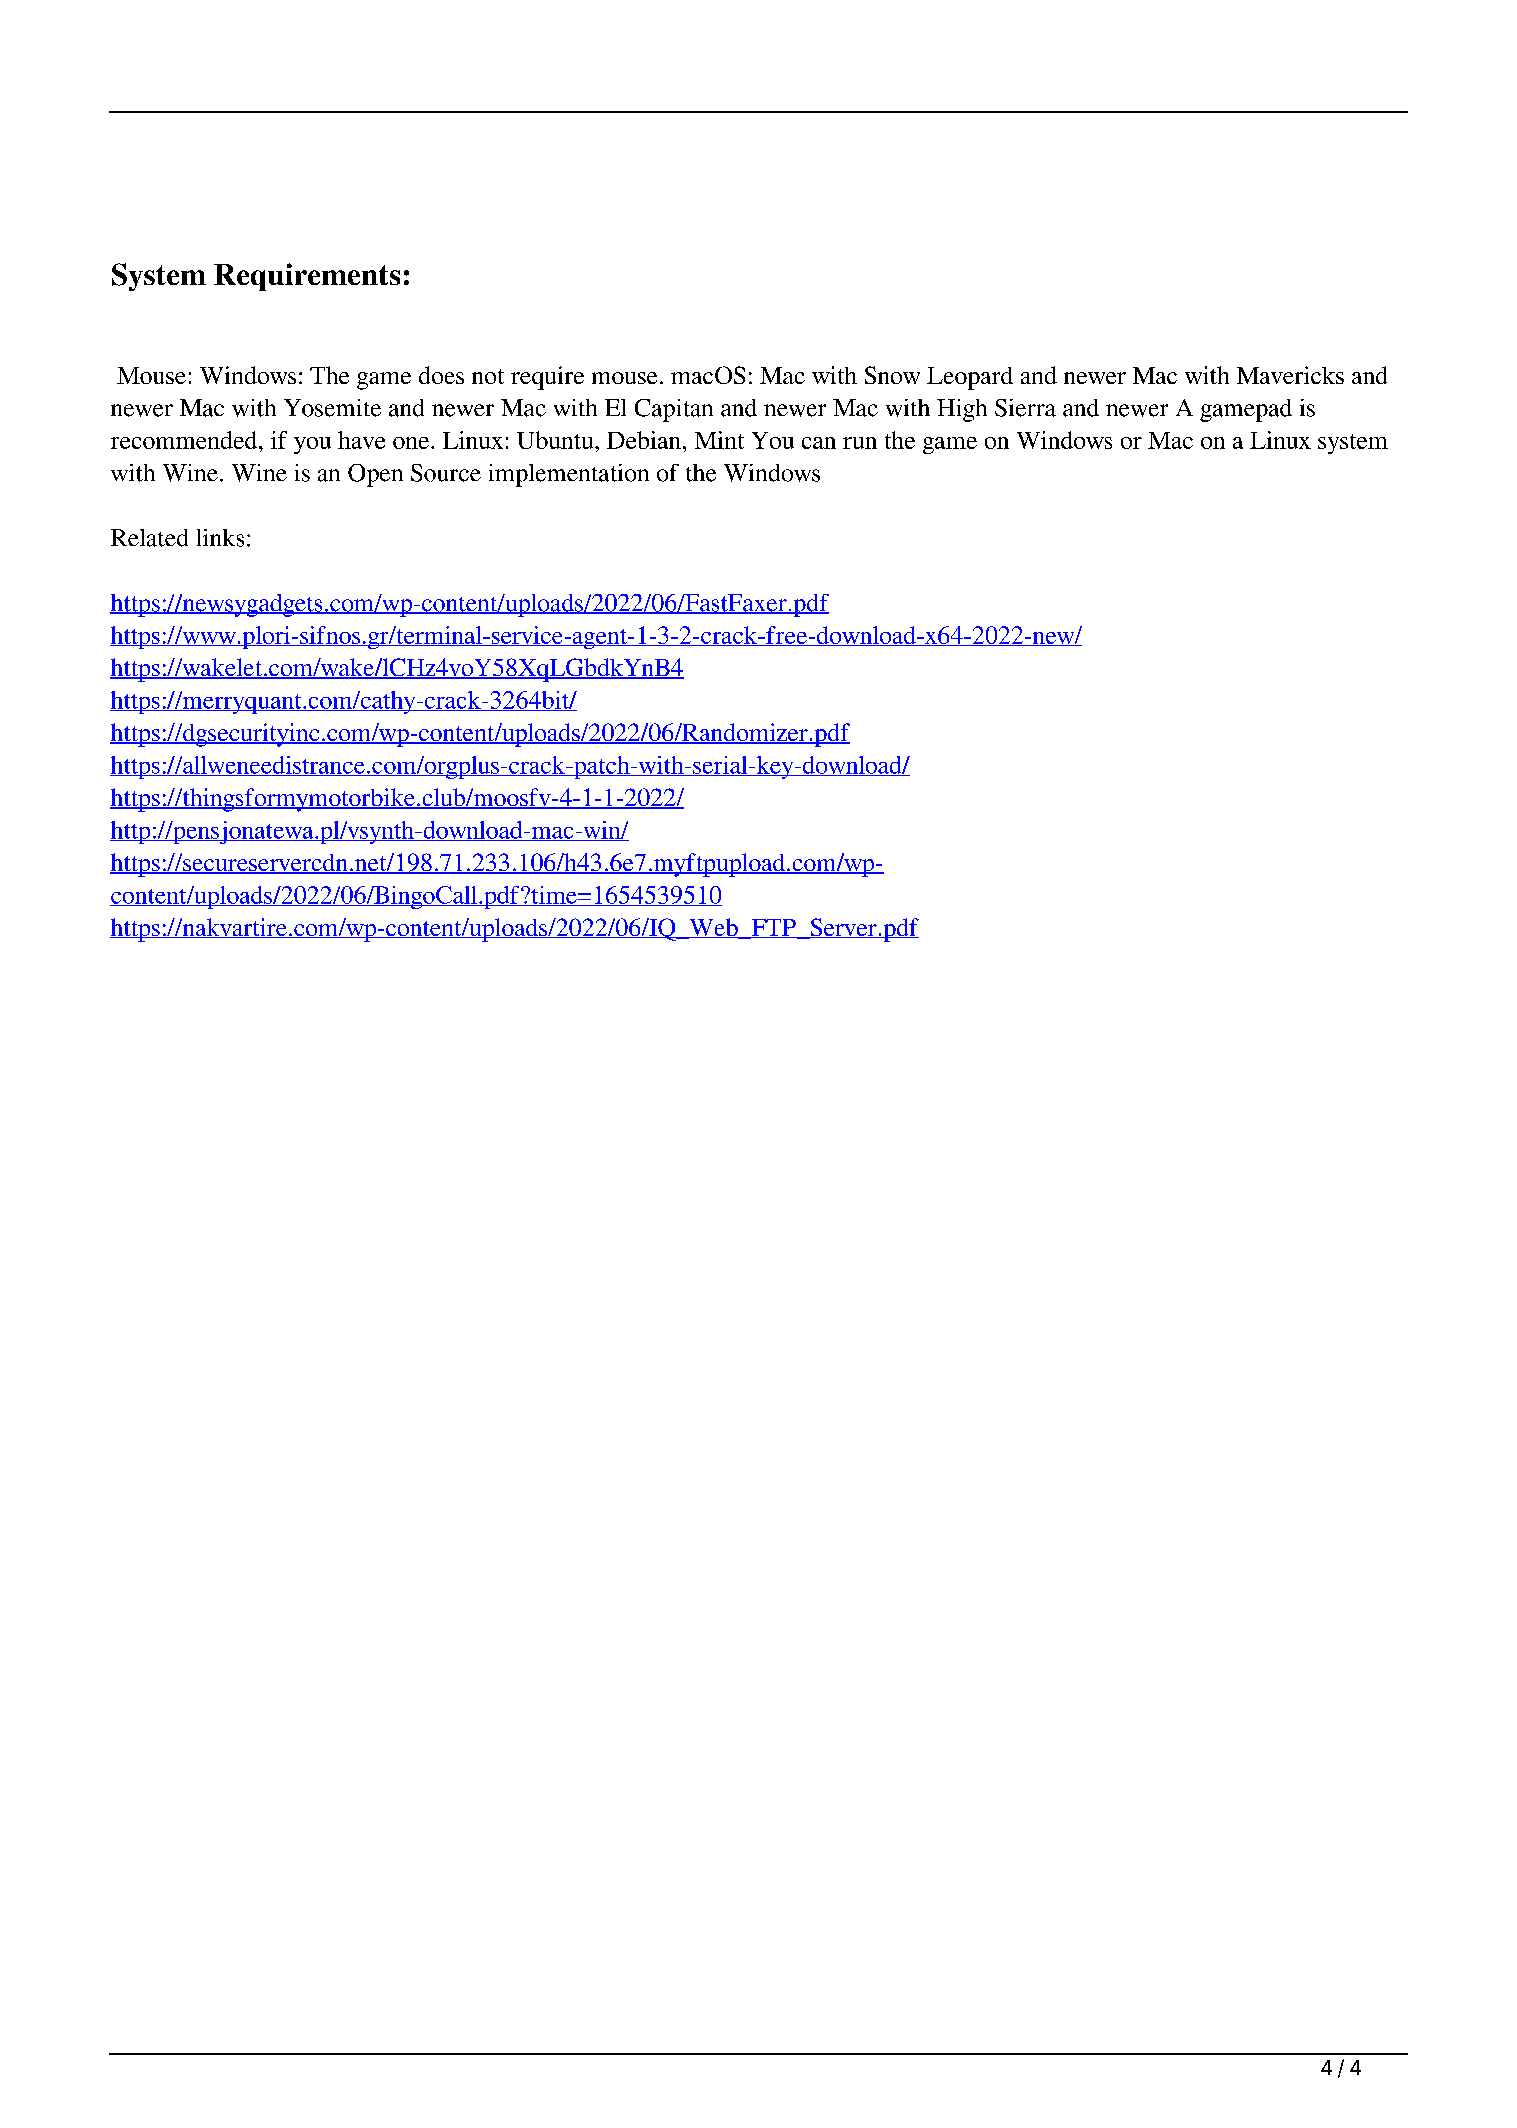  I want to click on Mint, so click(719, 440).
